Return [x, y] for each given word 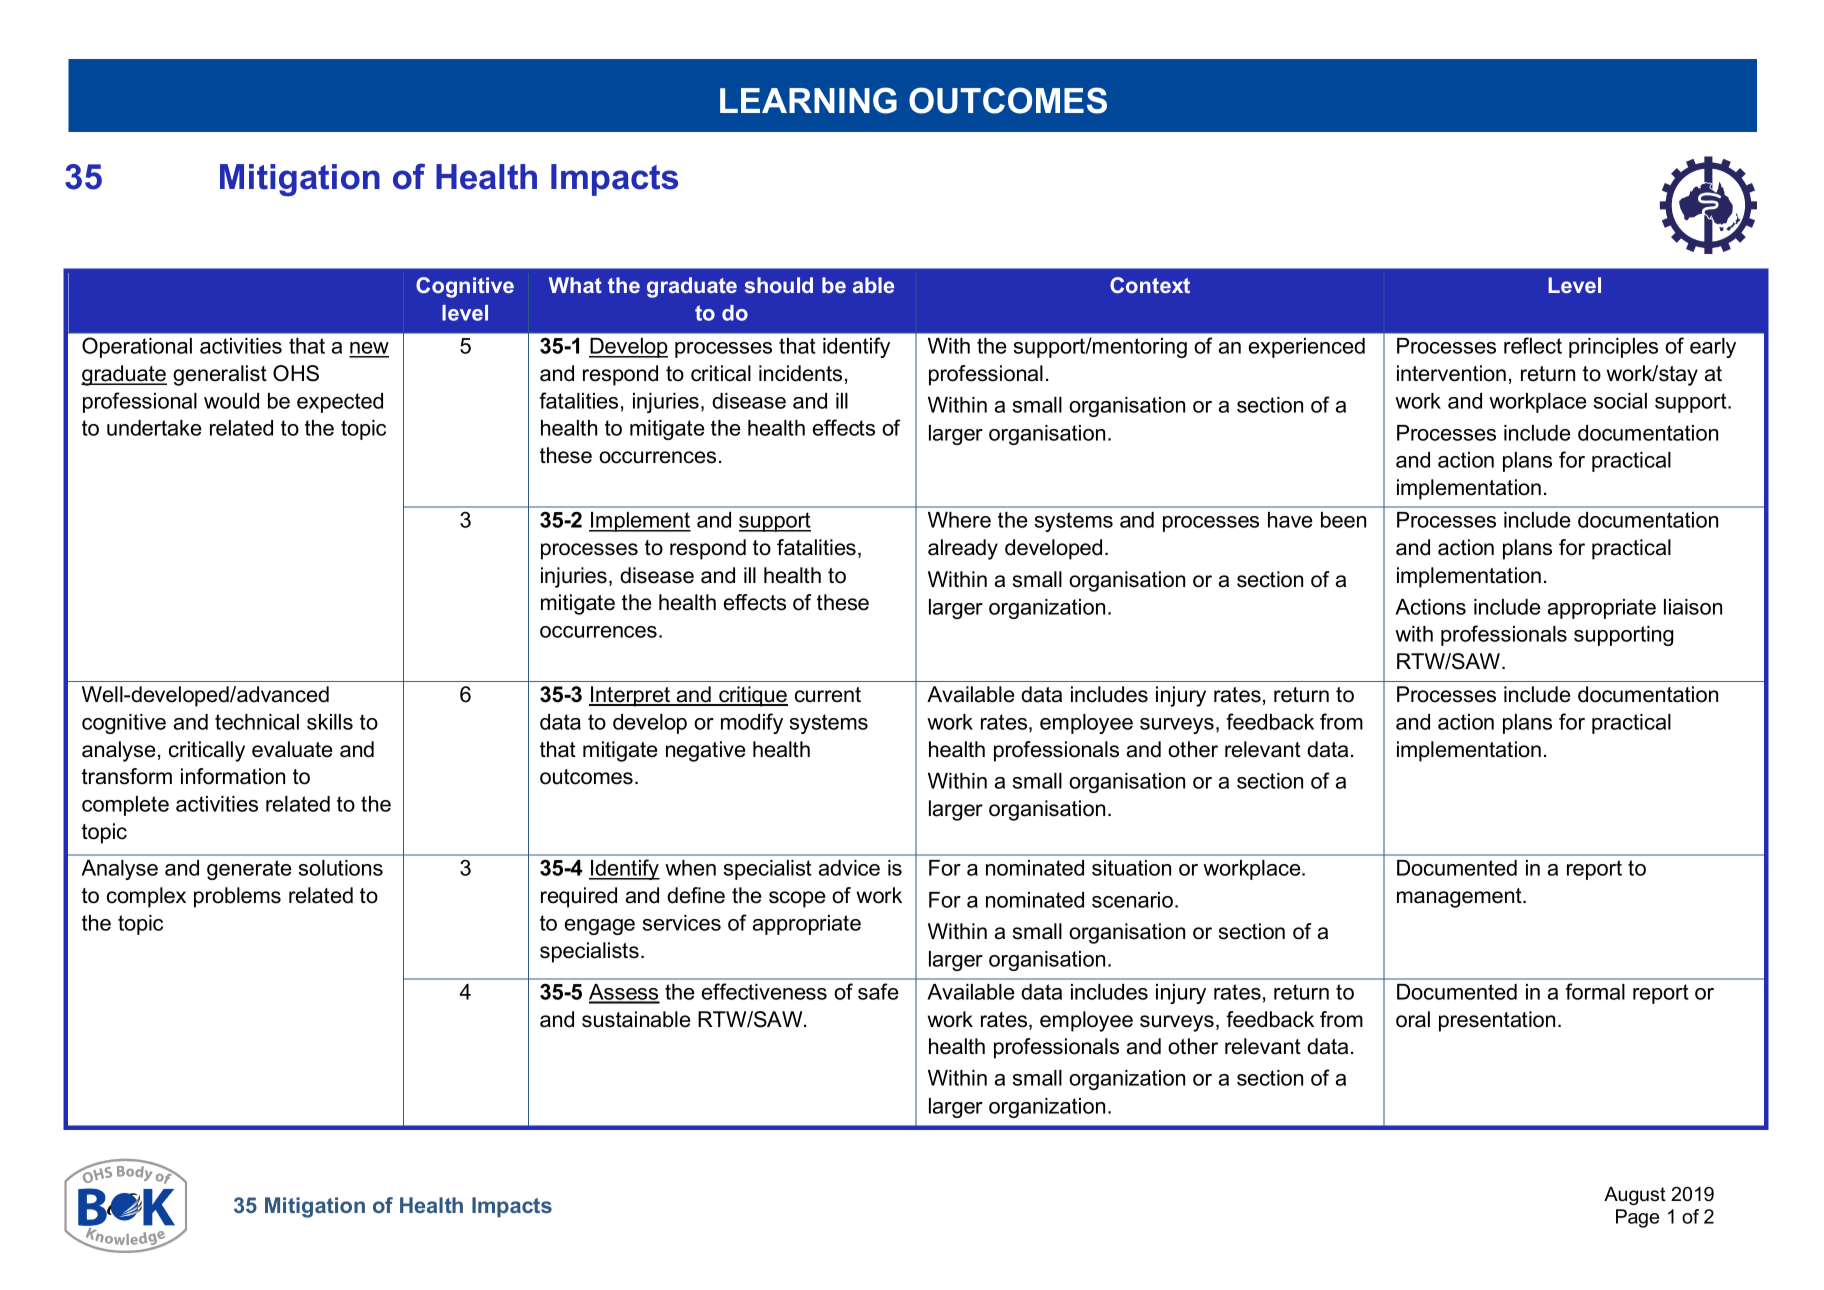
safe [878, 991]
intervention [1451, 373]
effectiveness [764, 991]
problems [237, 897]
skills [330, 722]
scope [797, 899]
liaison [1693, 607]
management [1460, 898]
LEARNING [808, 100]
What [575, 285]
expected [340, 403]
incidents [800, 373]
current [828, 695]
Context [1150, 285]
